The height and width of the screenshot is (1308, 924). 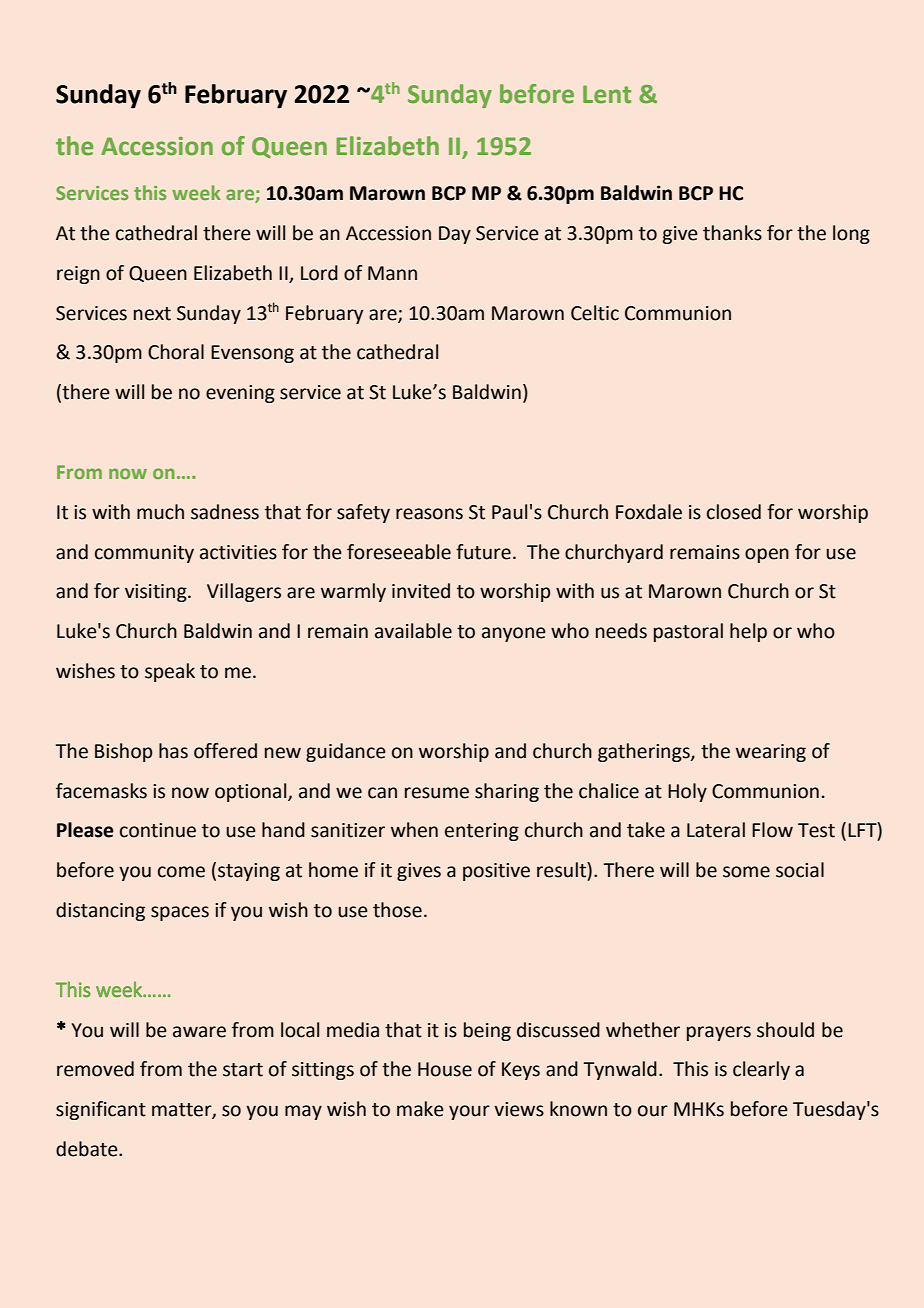 I want to click on thanks, so click(x=732, y=233).
